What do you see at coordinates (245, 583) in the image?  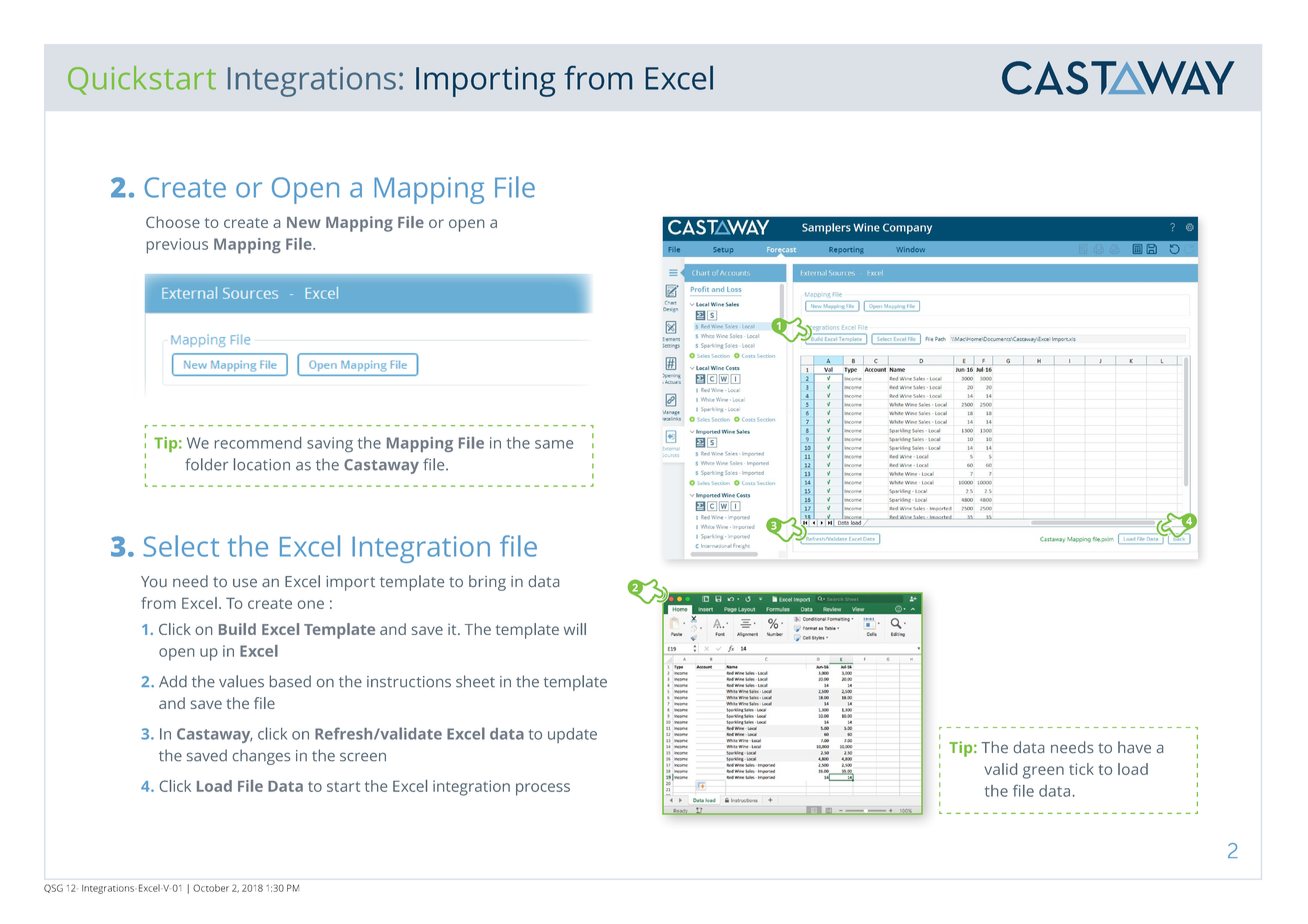 I see `use` at bounding box center [245, 583].
